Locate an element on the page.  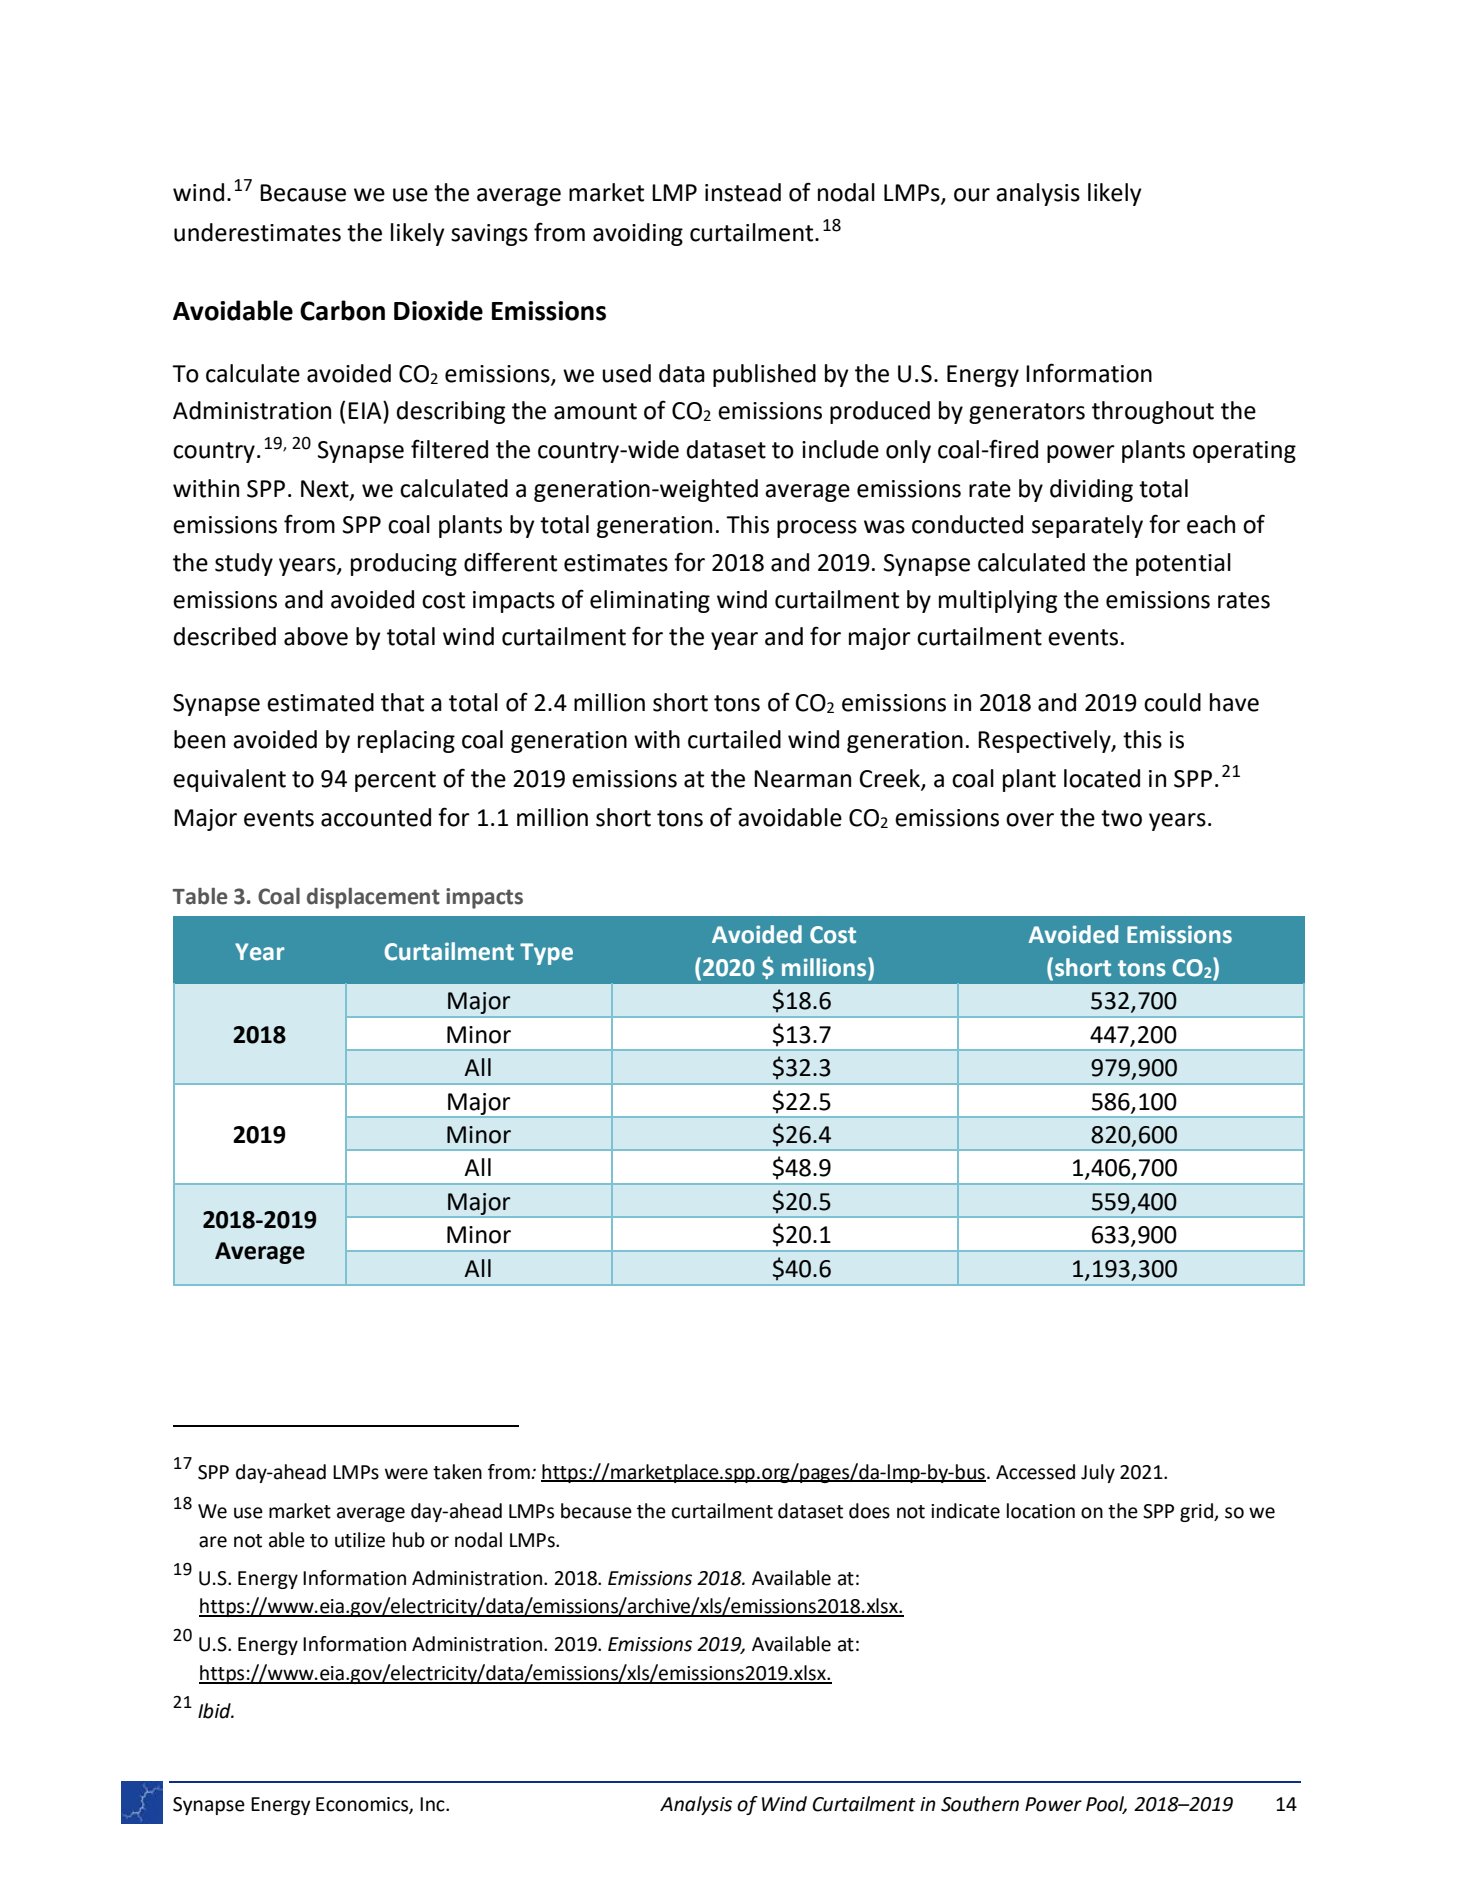
Pool is located at coordinates (1106, 1804).
